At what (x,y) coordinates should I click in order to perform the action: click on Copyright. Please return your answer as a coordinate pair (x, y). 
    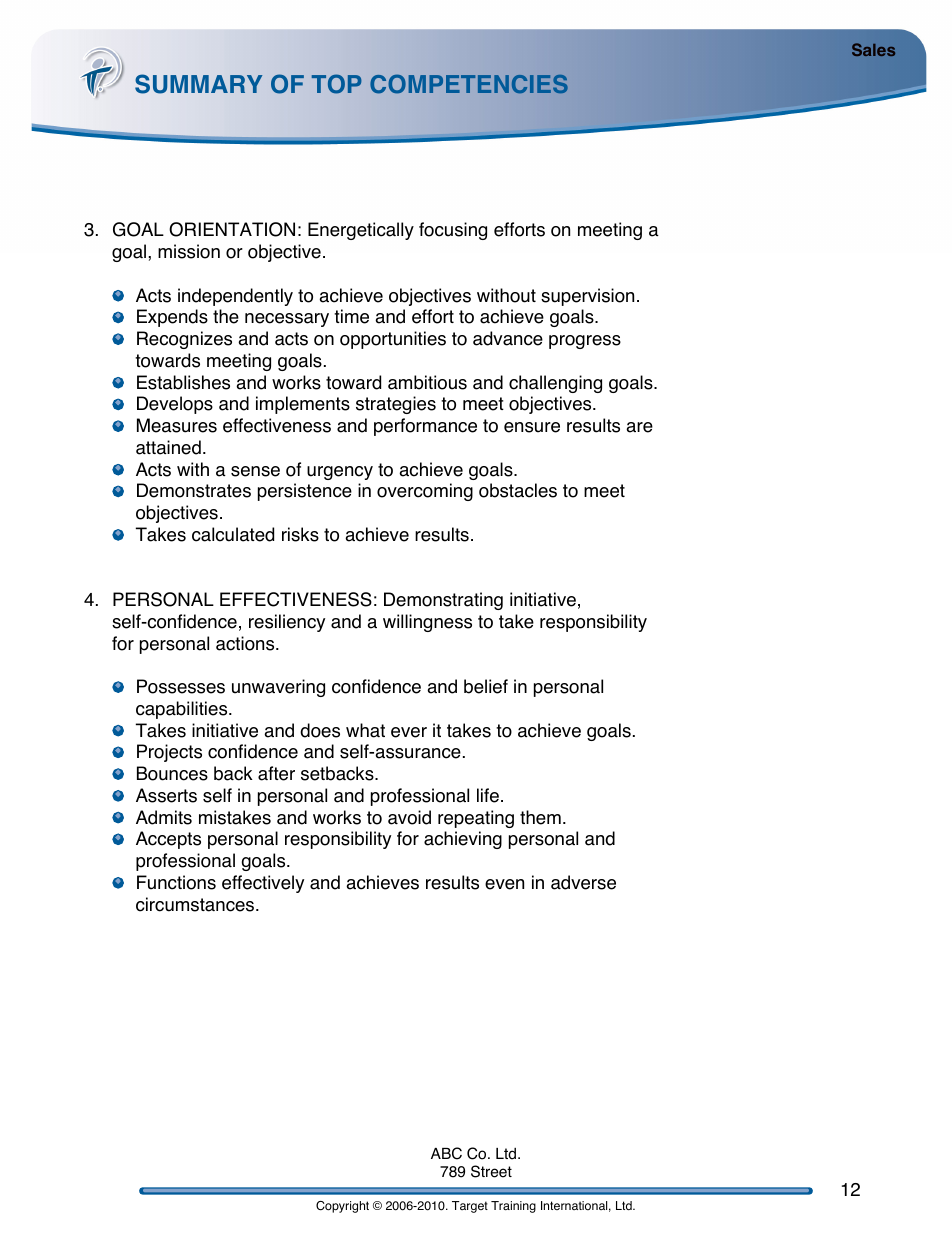
    Looking at the image, I should click on (342, 1207).
